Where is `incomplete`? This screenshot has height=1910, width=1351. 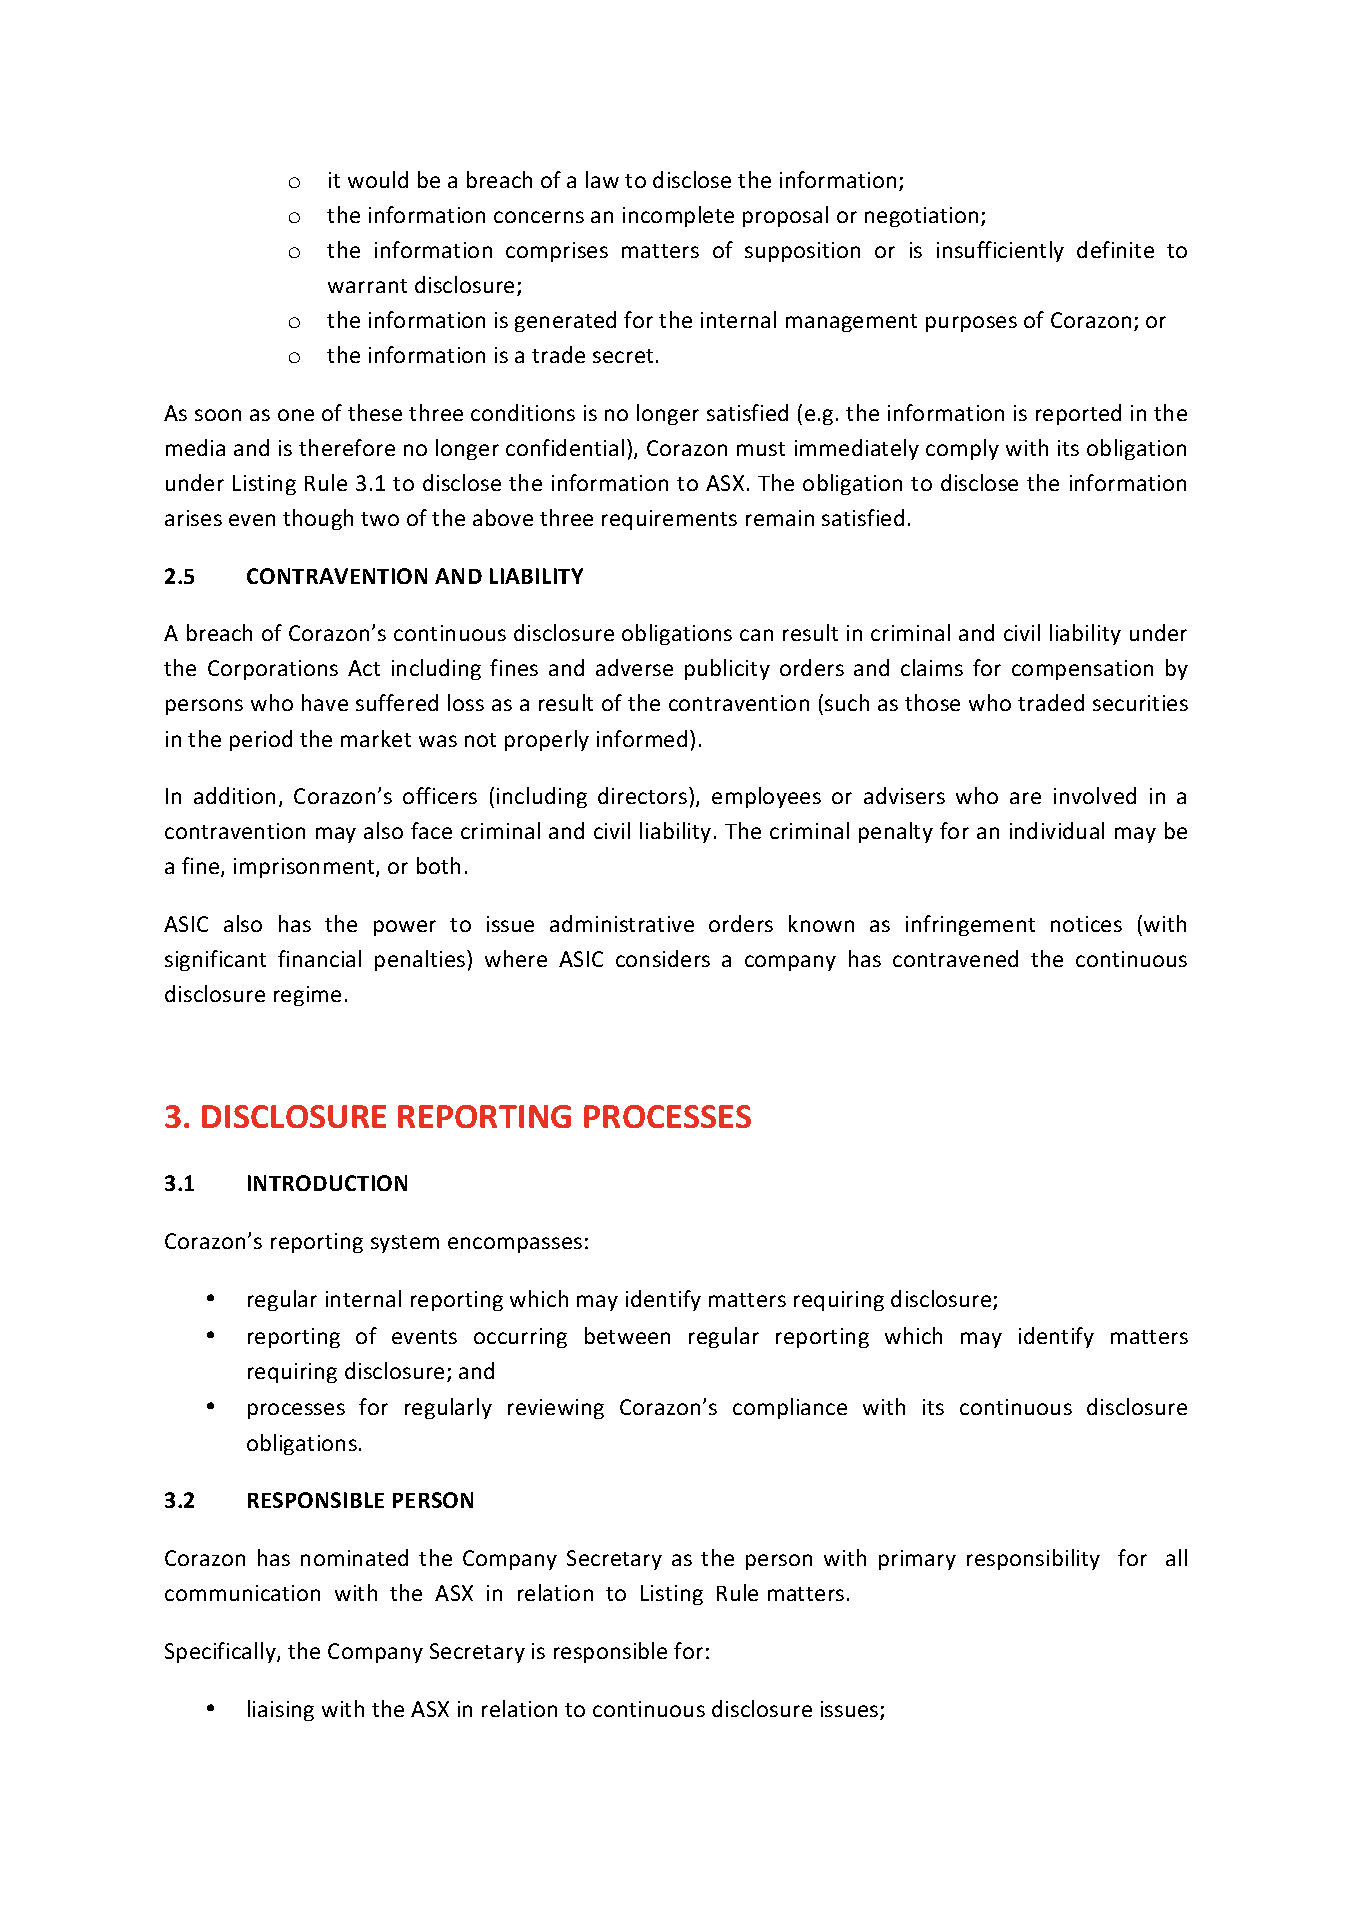 incomplete is located at coordinates (678, 216).
